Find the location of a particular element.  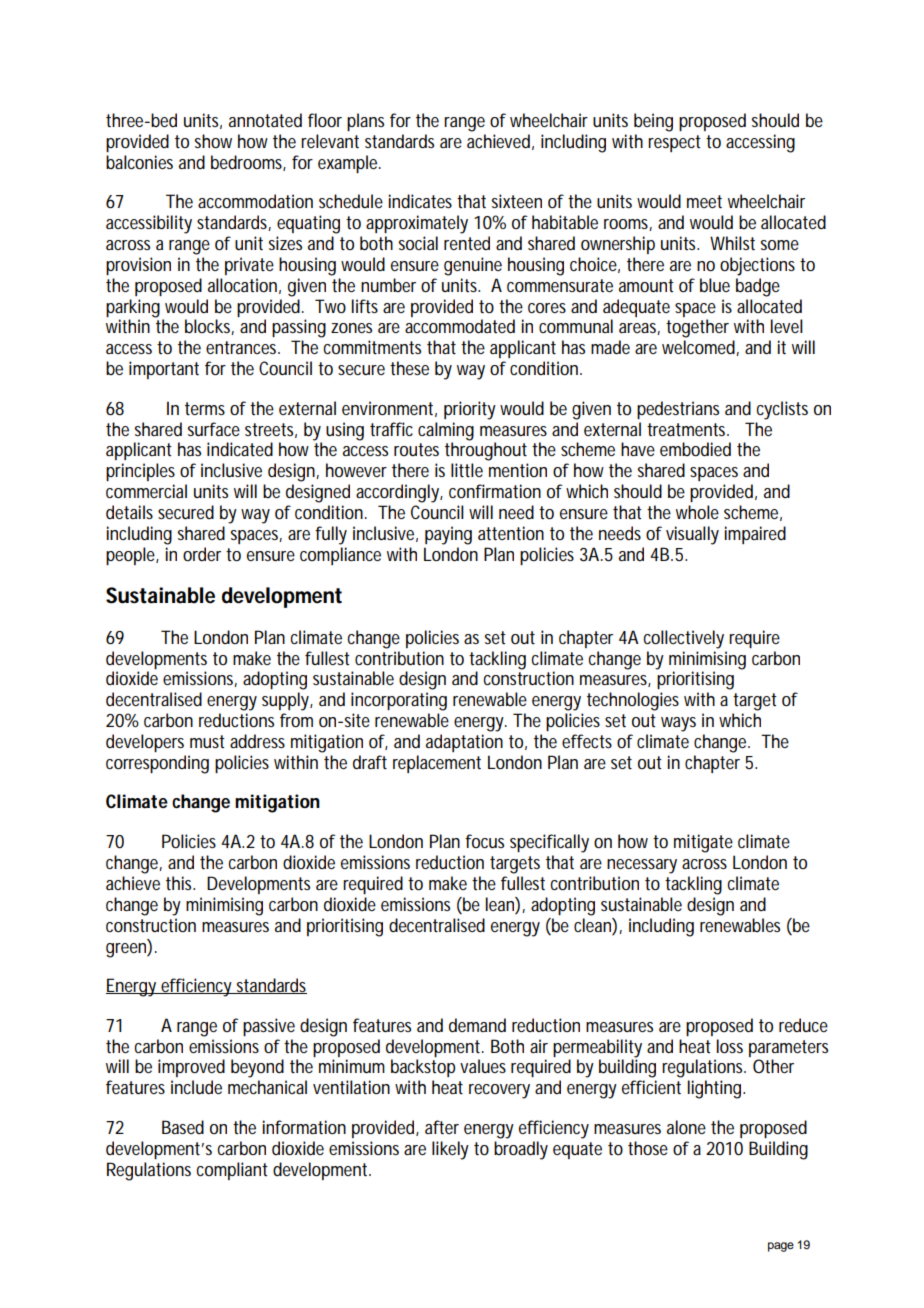

visually is located at coordinates (692, 535).
